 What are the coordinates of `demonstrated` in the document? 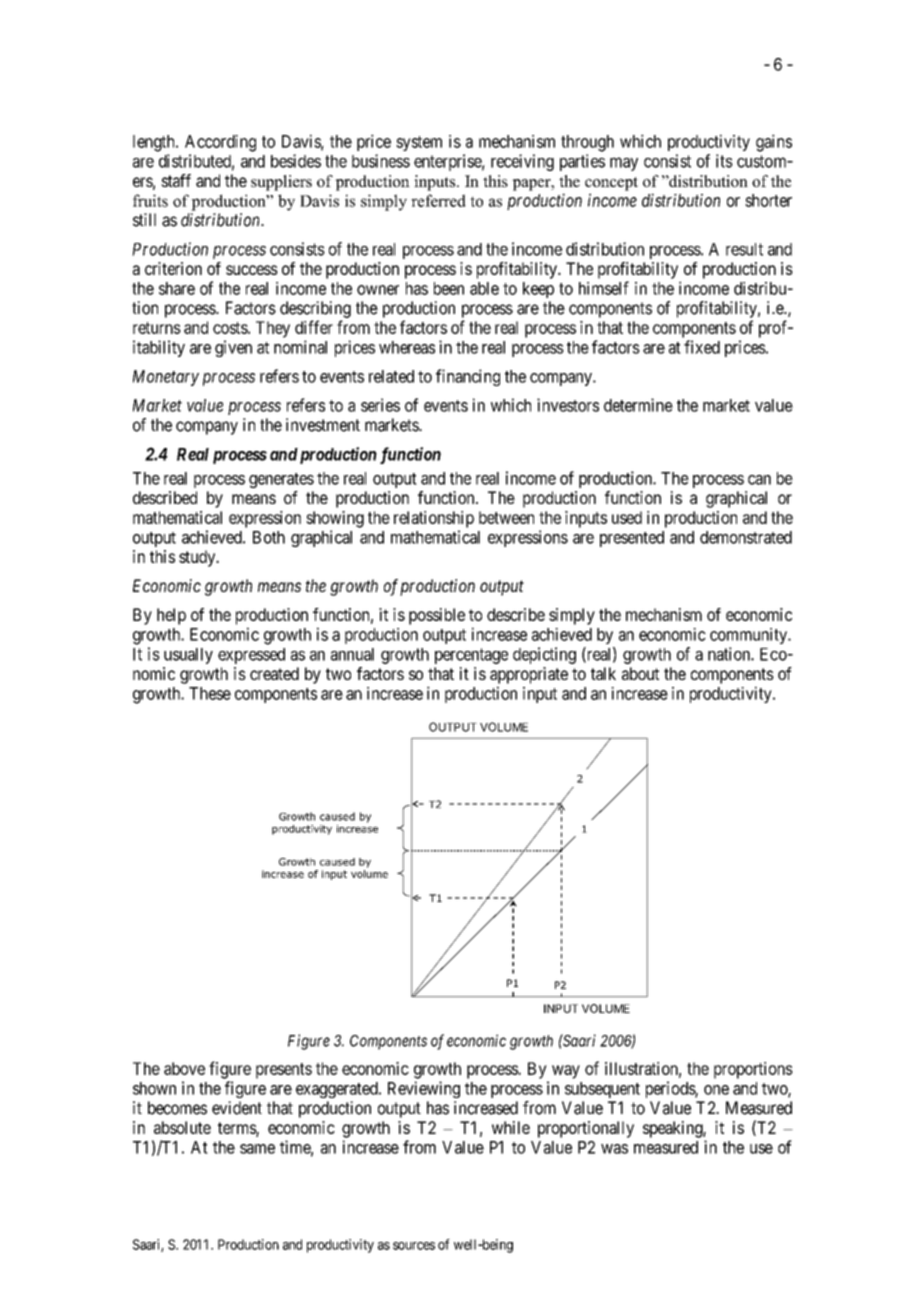 It's located at (746, 537).
